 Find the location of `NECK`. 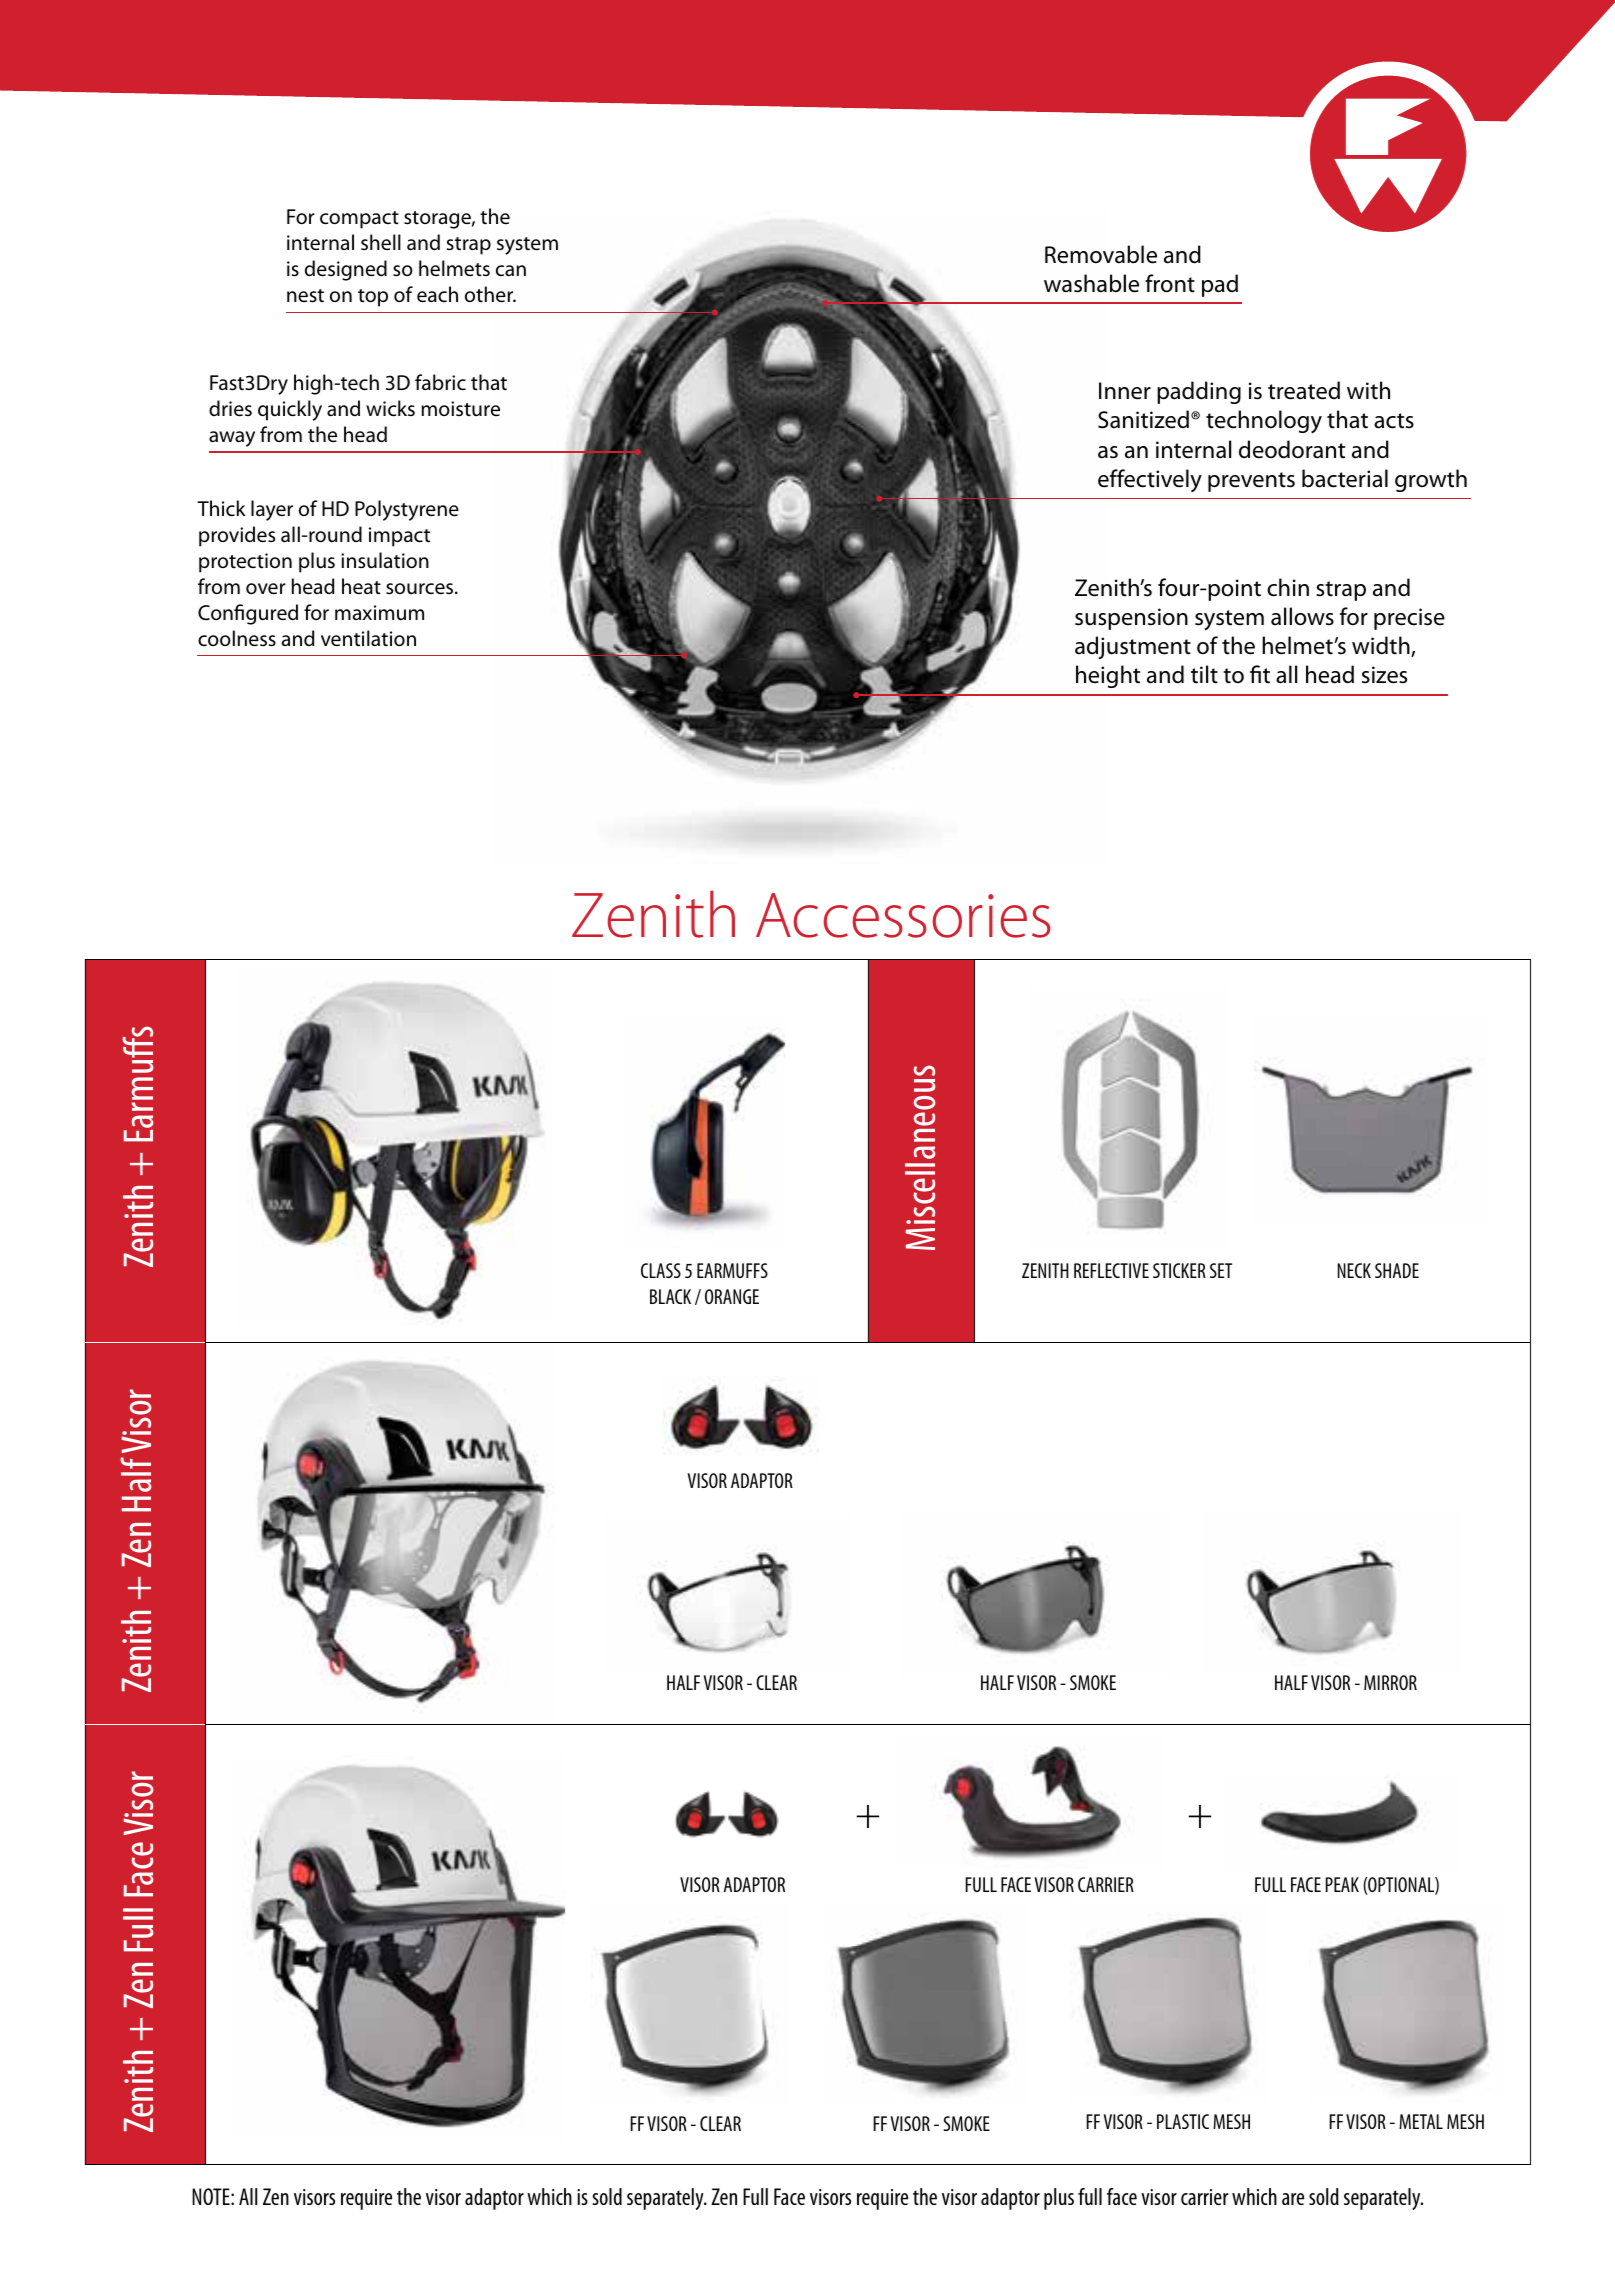

NECK is located at coordinates (1354, 1270).
